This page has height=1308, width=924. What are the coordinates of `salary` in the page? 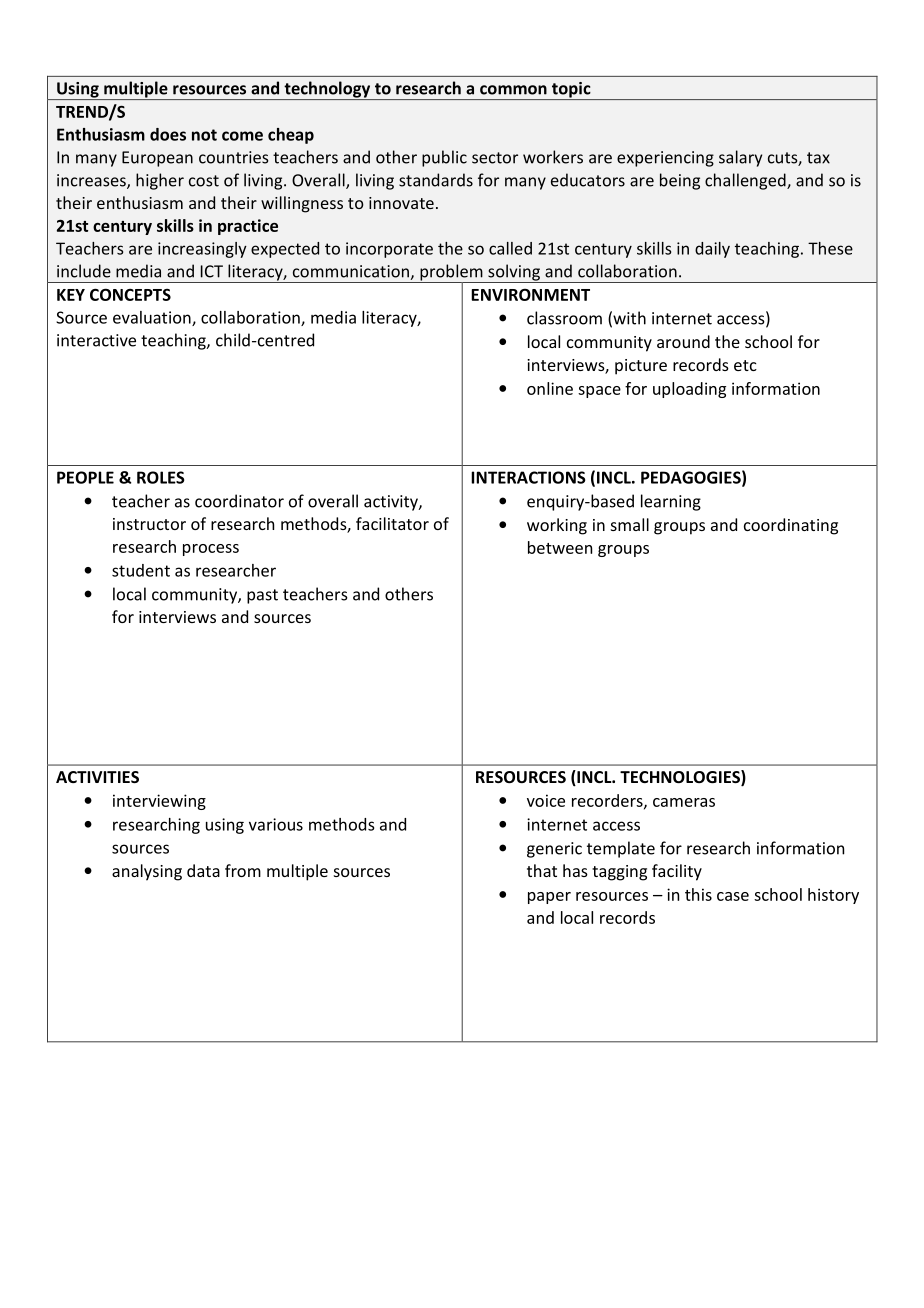 It's located at (740, 158).
